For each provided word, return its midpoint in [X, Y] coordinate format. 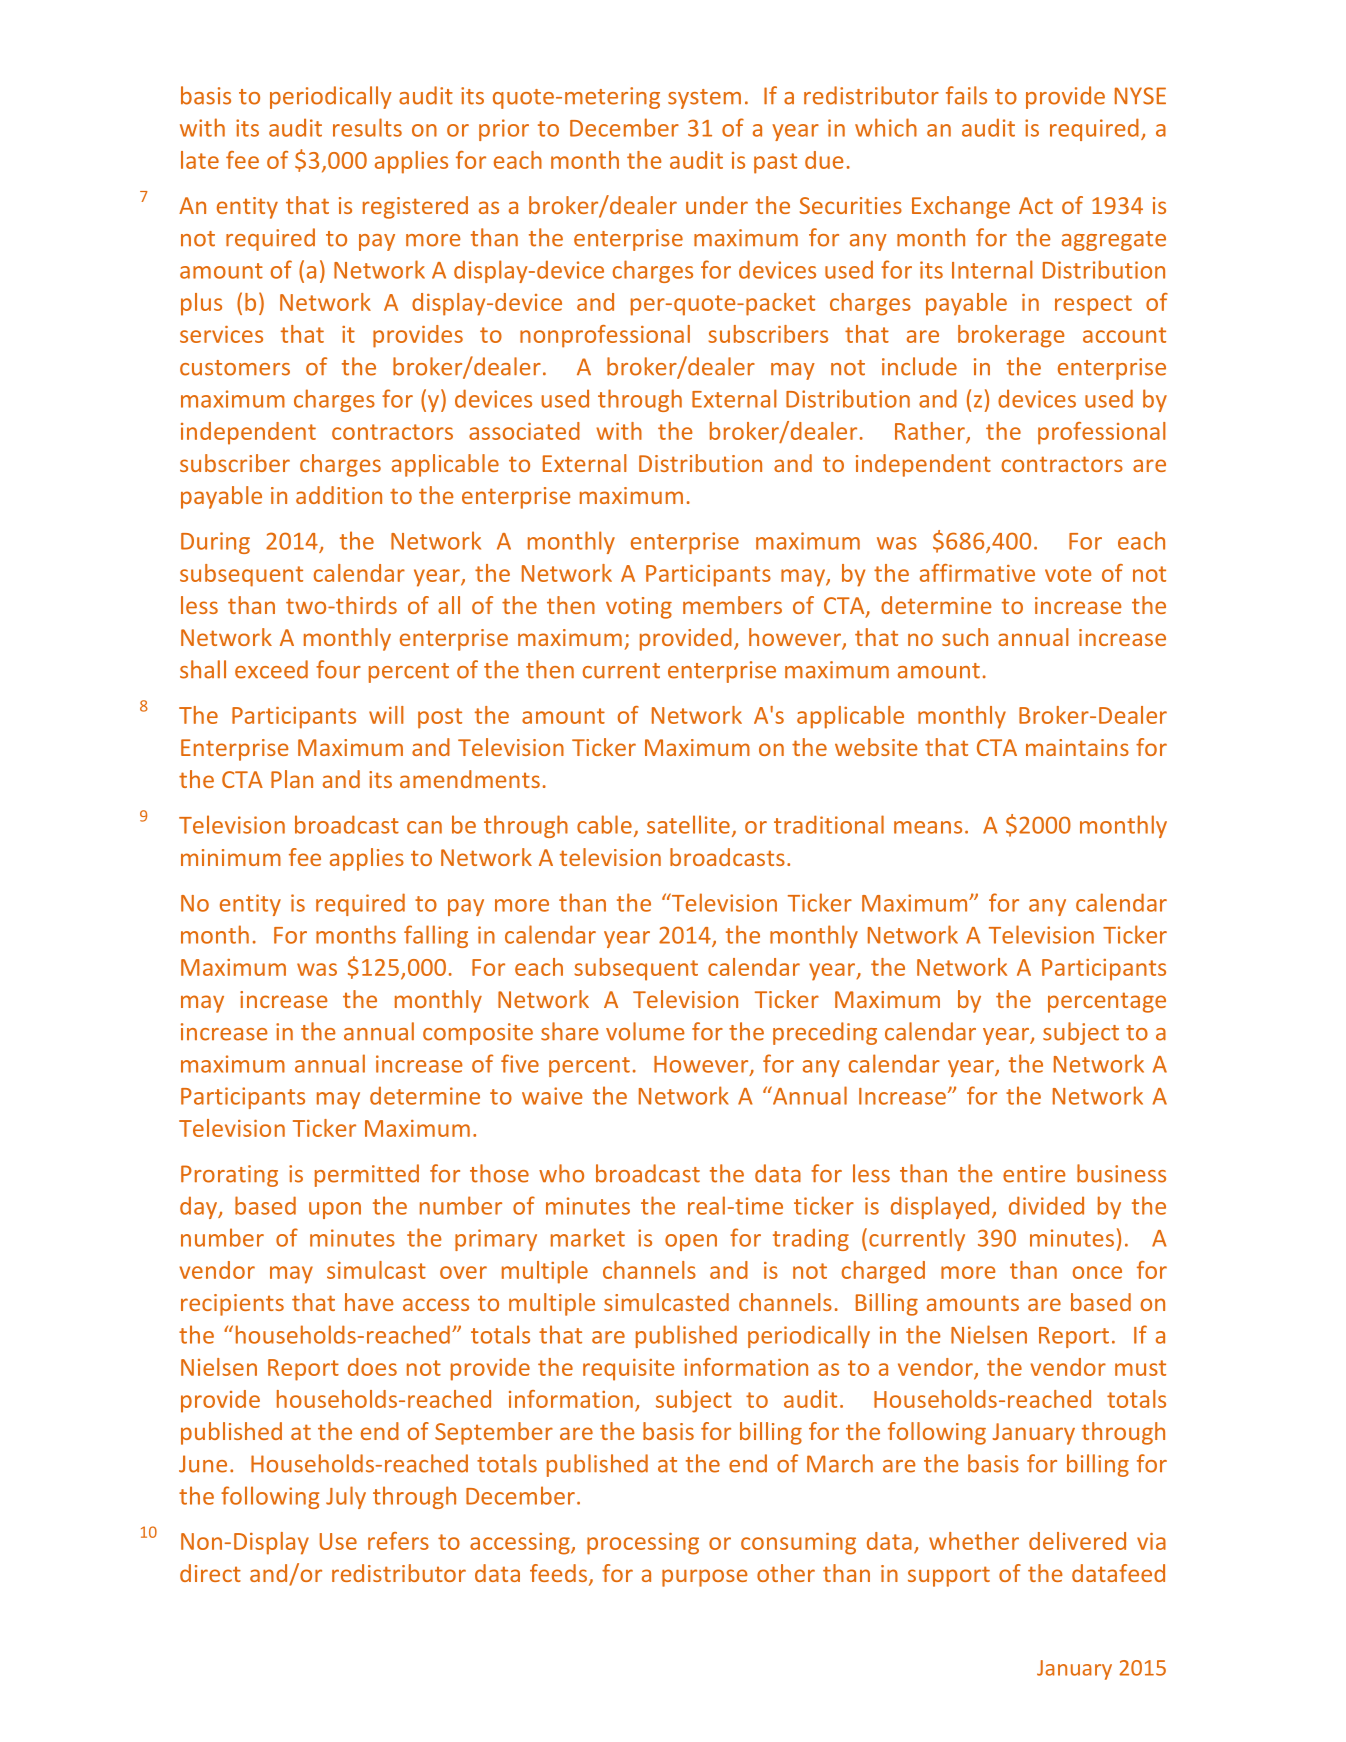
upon [335, 1210]
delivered [1077, 1541]
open [691, 1242]
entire [1034, 1174]
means [928, 827]
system [704, 99]
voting [639, 608]
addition [339, 495]
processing [643, 1544]
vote [1068, 574]
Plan [292, 779]
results [367, 127]
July [346, 1497]
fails [966, 95]
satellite [688, 824]
